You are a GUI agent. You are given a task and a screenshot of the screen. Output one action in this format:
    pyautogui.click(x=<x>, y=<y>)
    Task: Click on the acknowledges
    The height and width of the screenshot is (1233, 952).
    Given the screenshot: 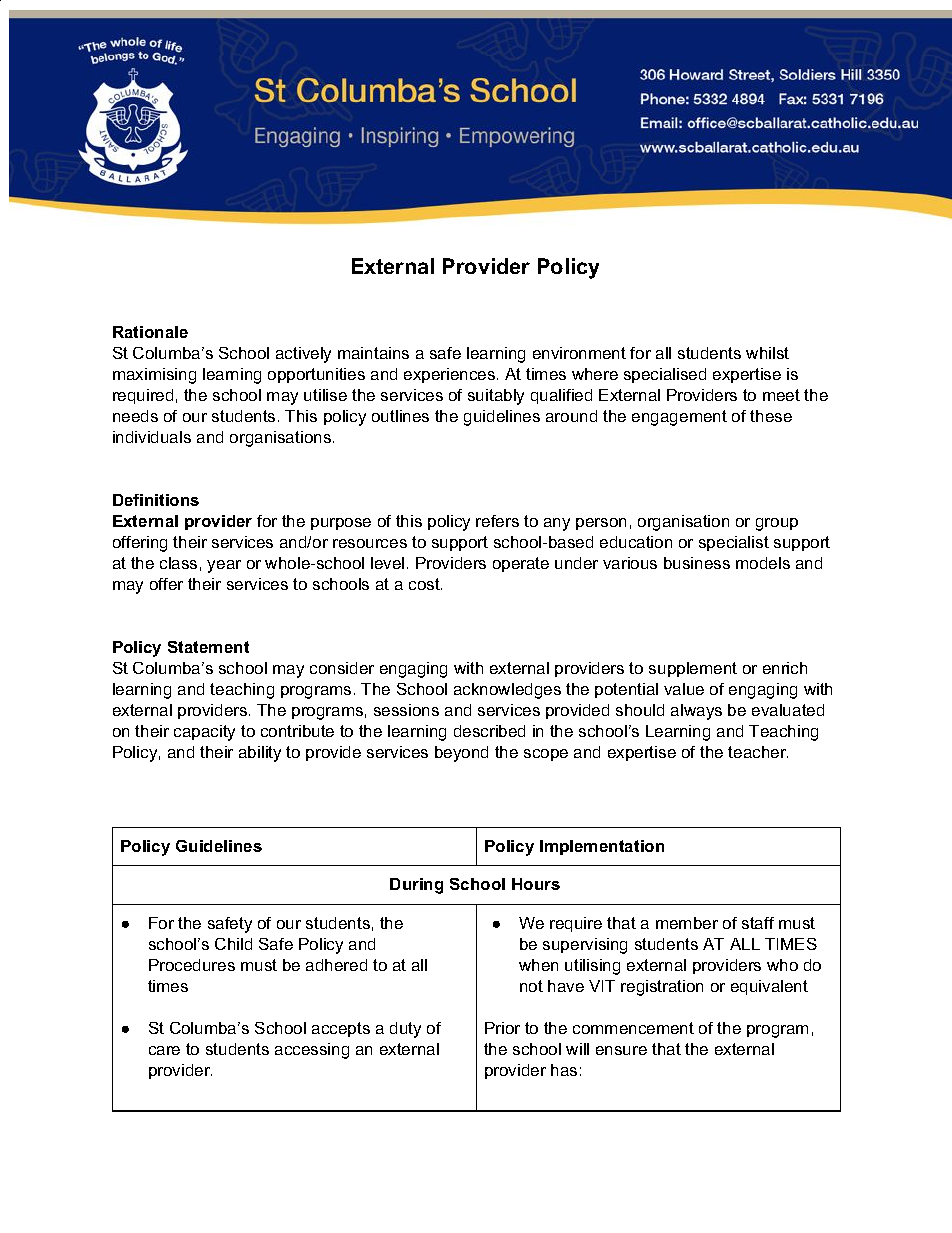 What is the action you would take?
    pyautogui.click(x=507, y=691)
